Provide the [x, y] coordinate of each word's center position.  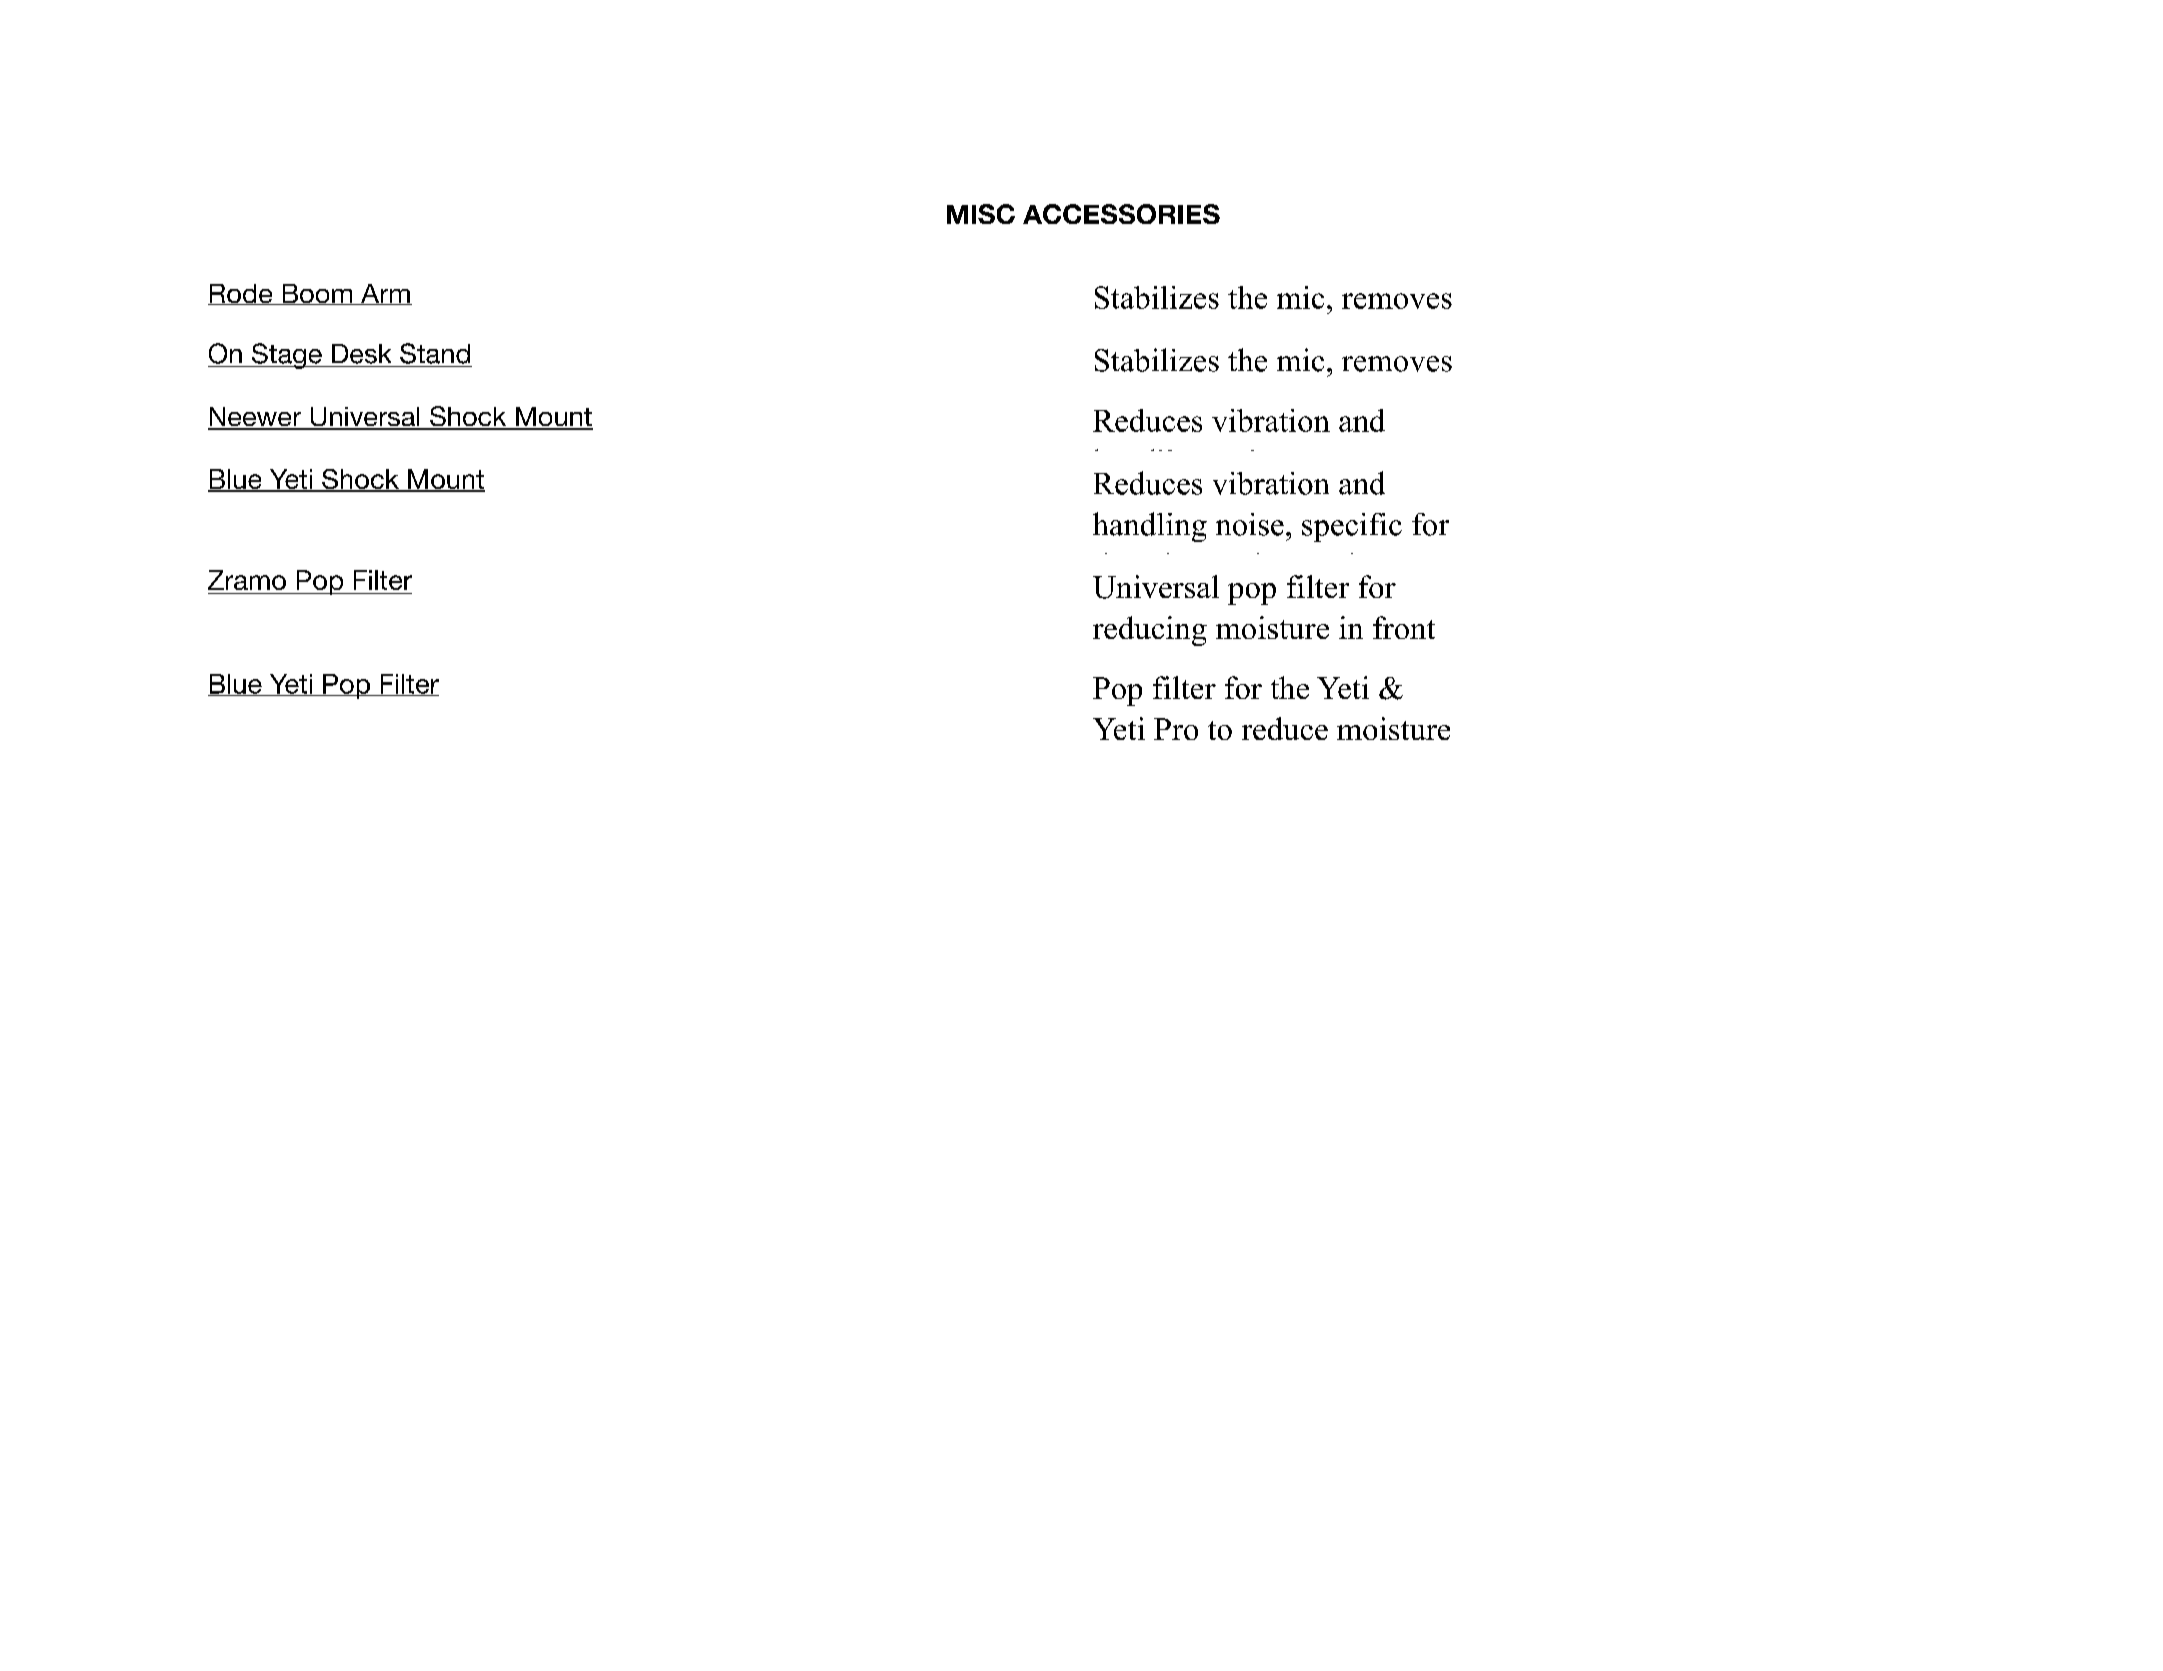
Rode [241, 294]
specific [1352, 527]
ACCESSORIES [1121, 214]
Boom [317, 294]
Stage [287, 356]
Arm [385, 294]
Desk [361, 354]
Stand [435, 353]
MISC [981, 214]
